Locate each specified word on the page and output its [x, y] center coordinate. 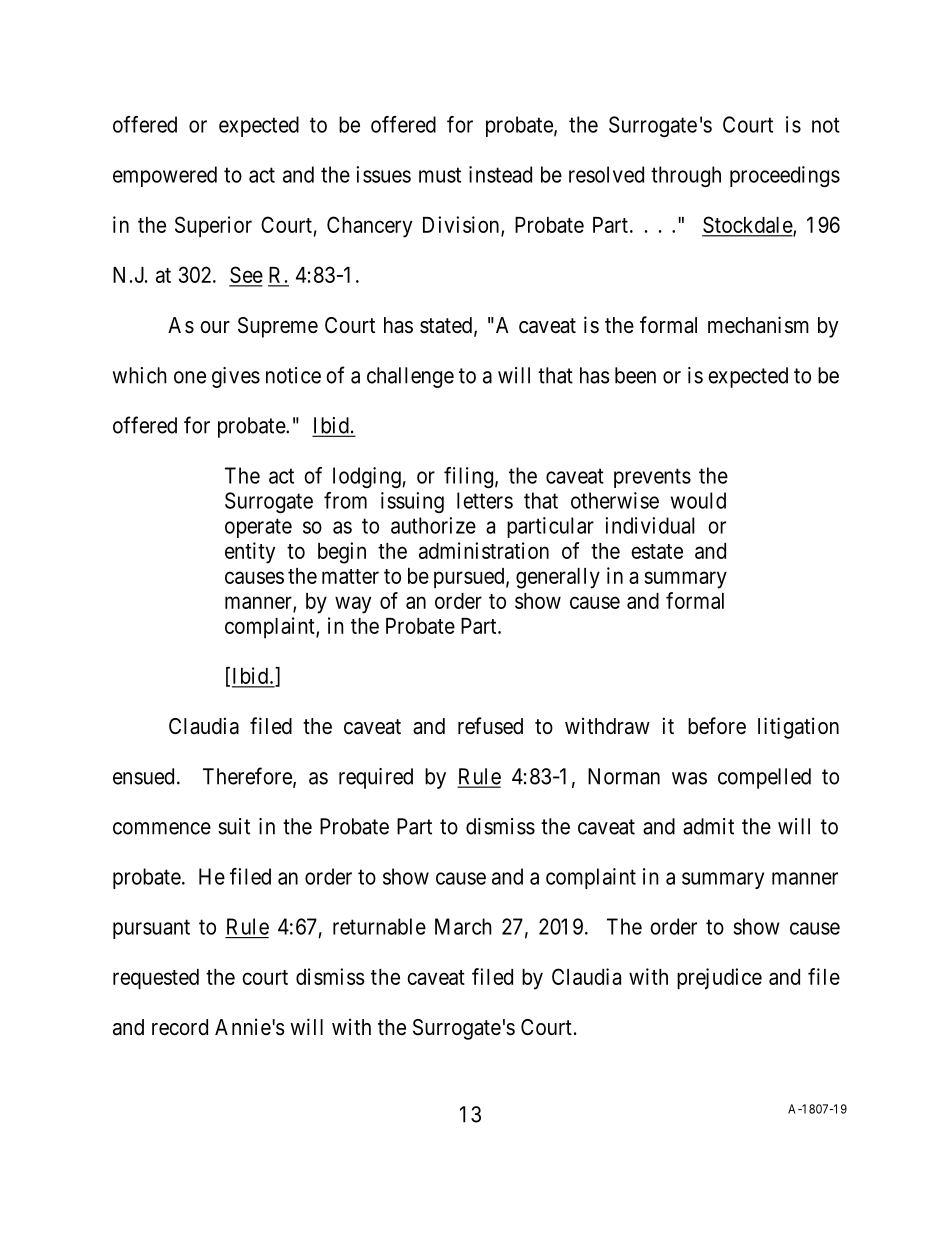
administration [484, 550]
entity [250, 553]
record [180, 1027]
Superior [213, 227]
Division [462, 226]
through [686, 176]
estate [657, 551]
